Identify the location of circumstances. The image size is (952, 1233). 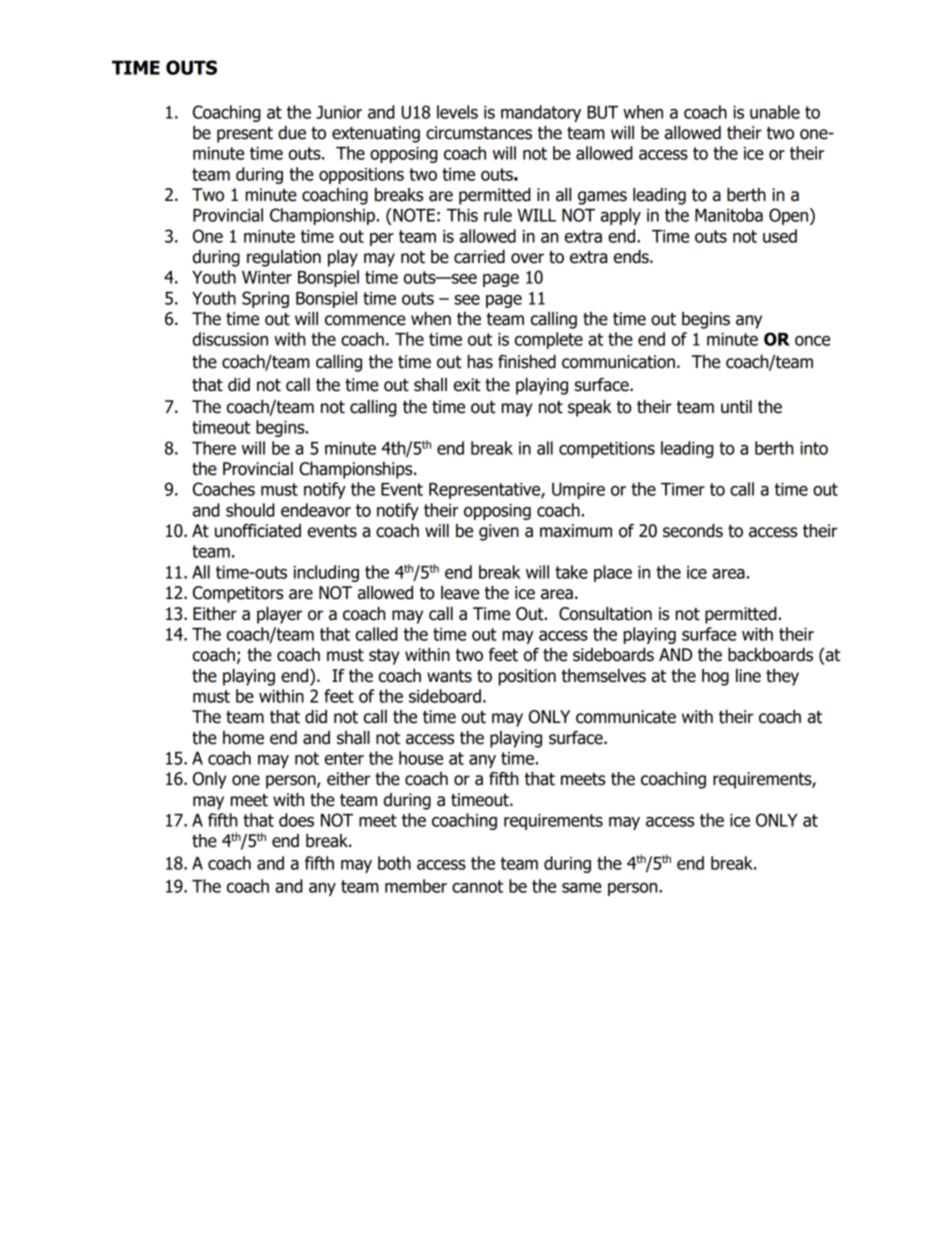
(479, 133).
